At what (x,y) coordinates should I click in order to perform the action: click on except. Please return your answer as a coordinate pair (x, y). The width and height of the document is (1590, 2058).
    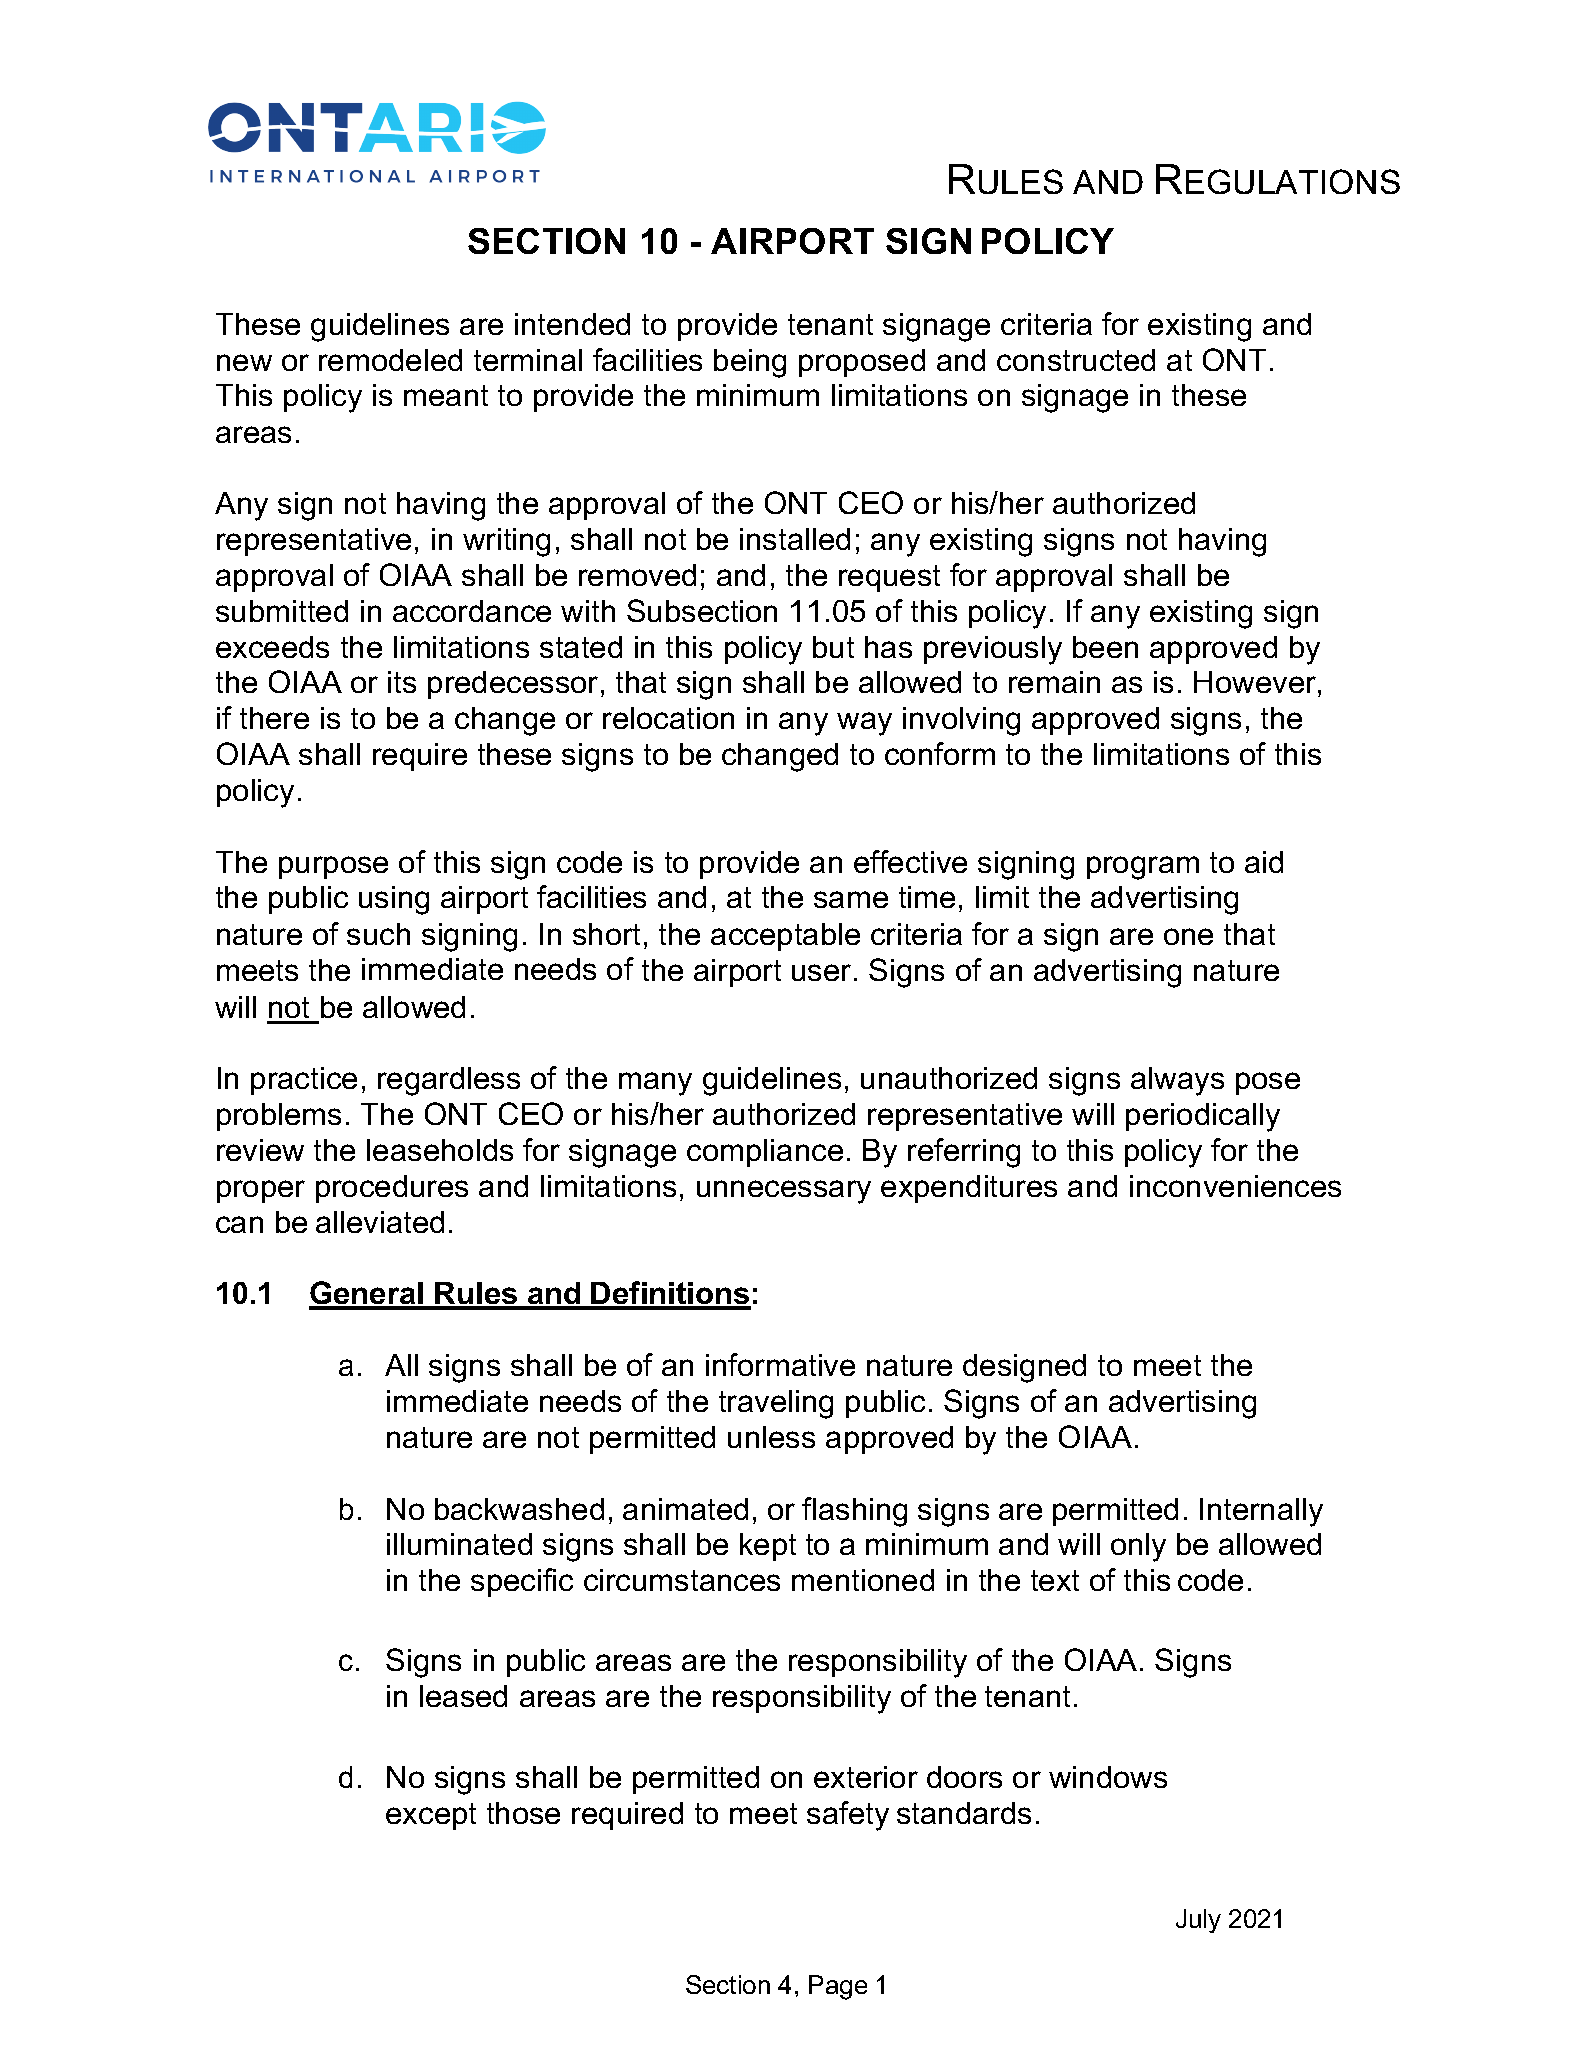
    Looking at the image, I should click on (431, 1816).
